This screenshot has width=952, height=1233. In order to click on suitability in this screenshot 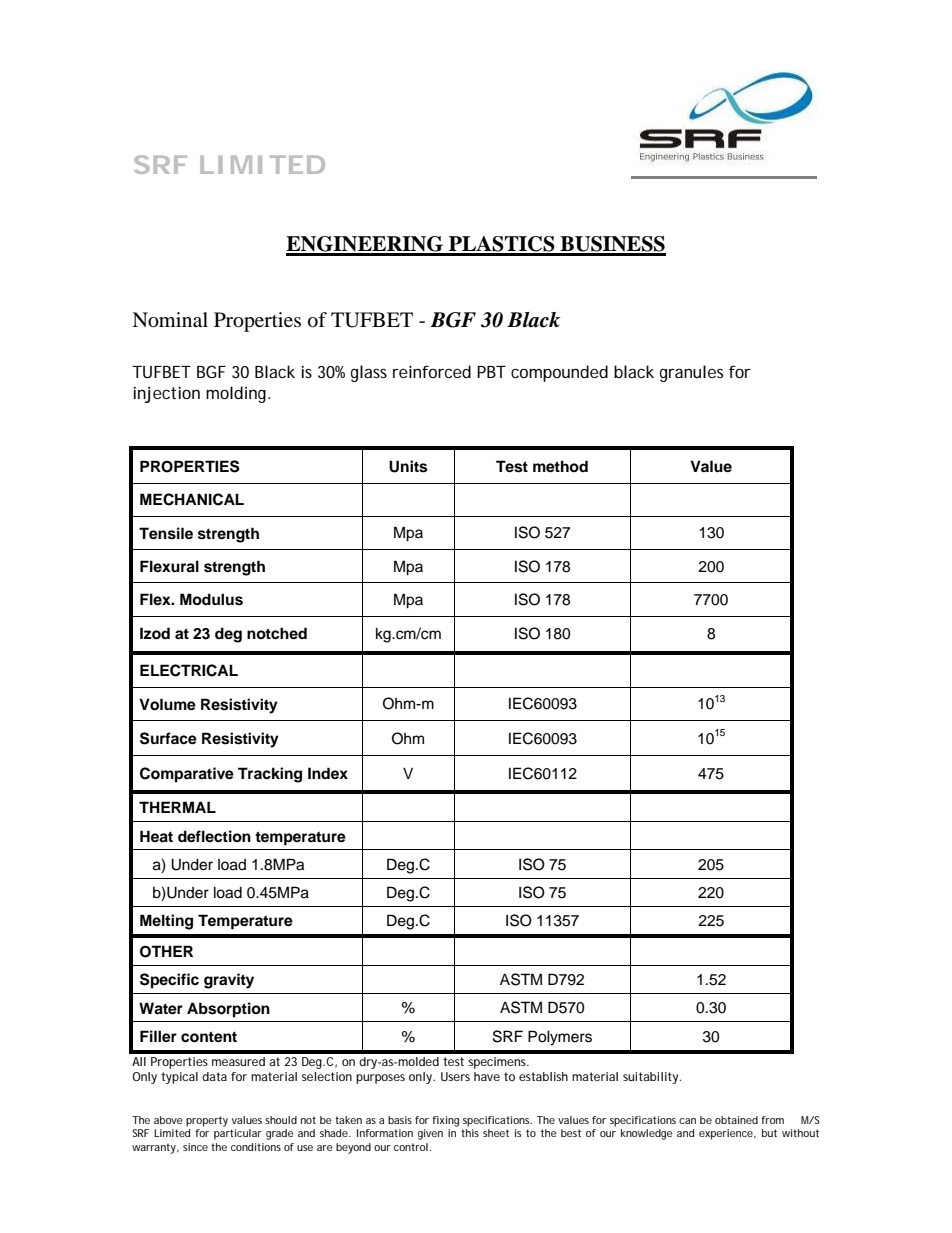, I will do `click(652, 1078)`.
